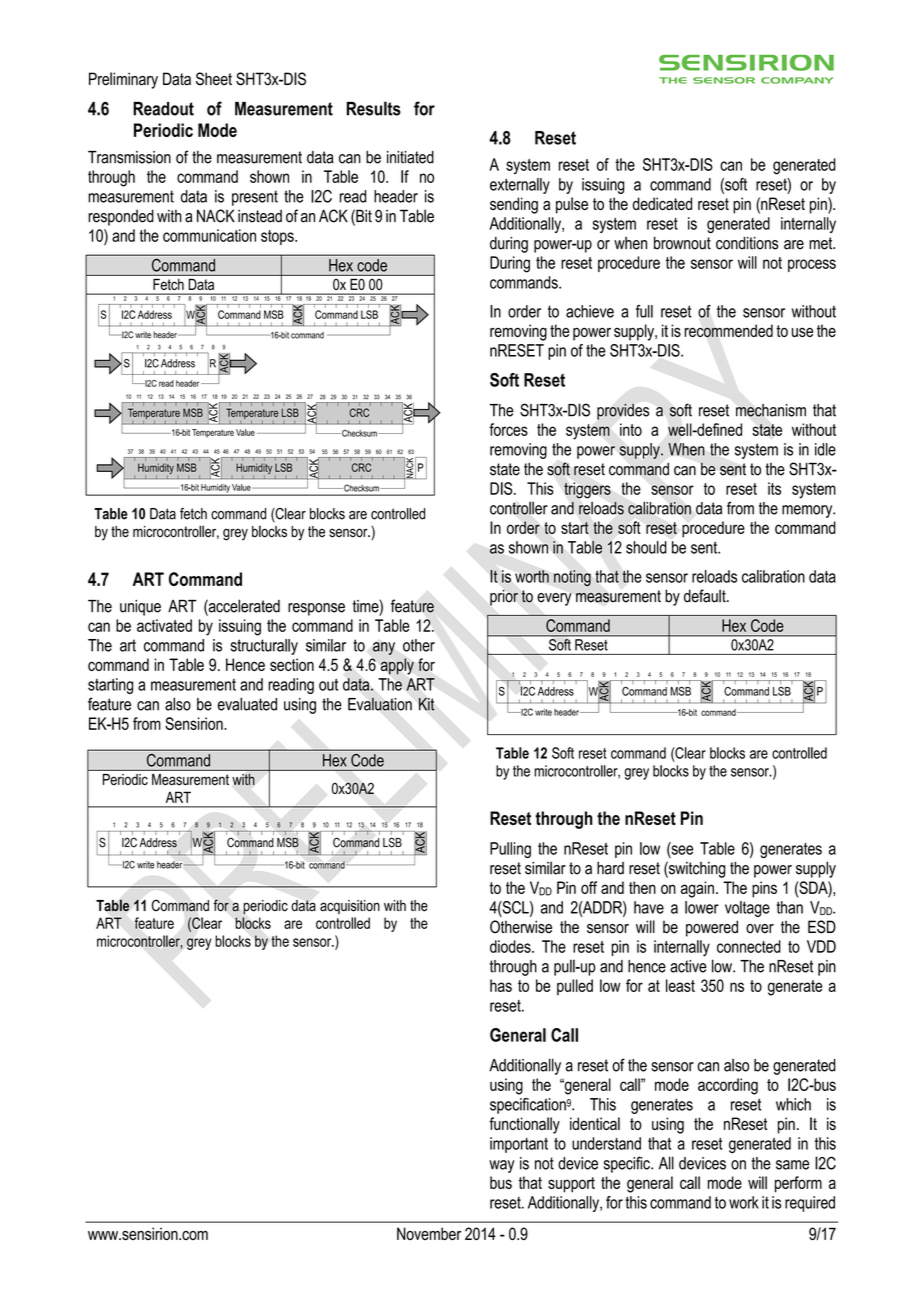  I want to click on activated, so click(164, 625).
